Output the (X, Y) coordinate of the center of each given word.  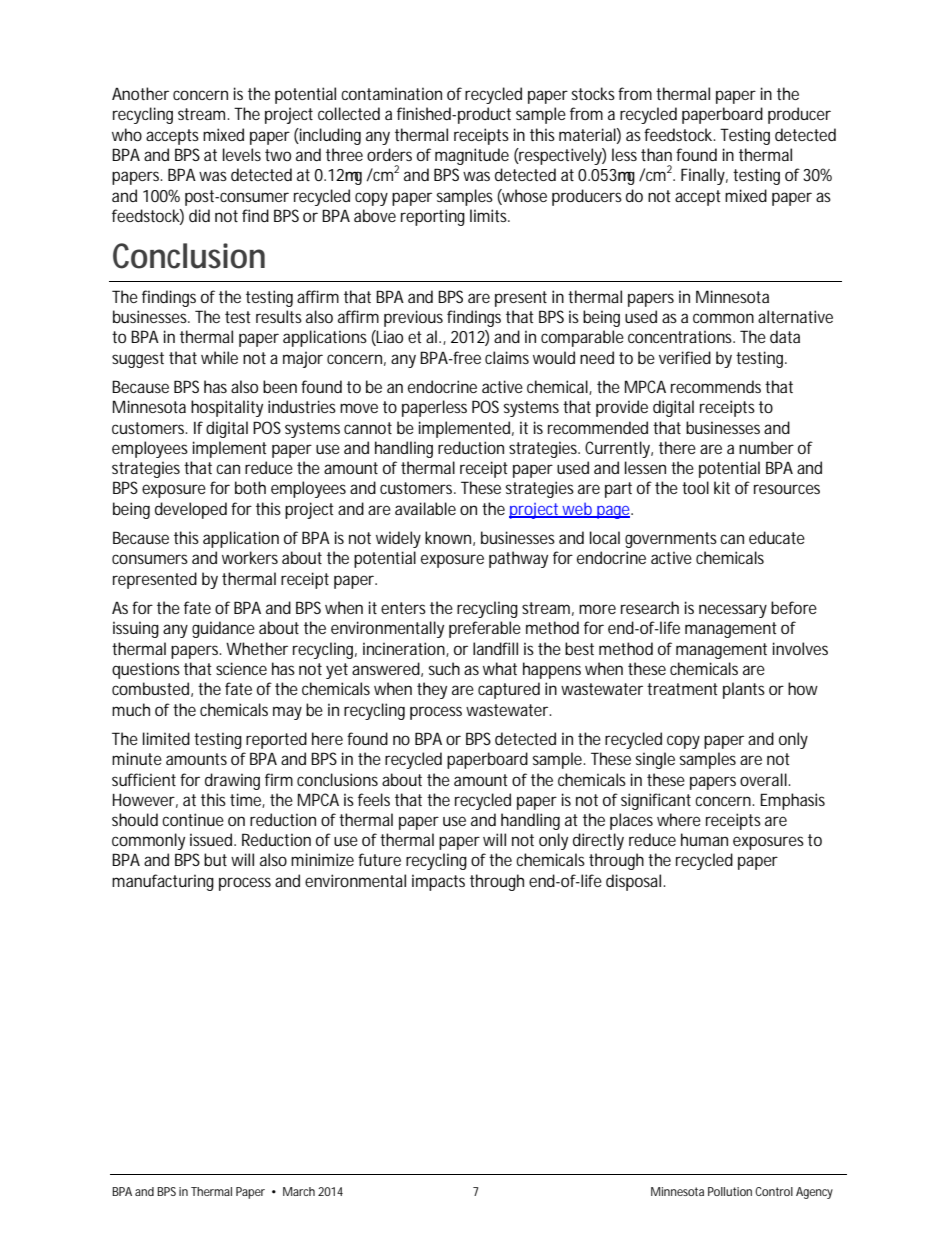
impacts (438, 882)
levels (242, 154)
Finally (704, 176)
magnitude (472, 156)
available (425, 508)
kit (722, 487)
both (250, 487)
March (299, 1191)
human (704, 839)
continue (193, 819)
